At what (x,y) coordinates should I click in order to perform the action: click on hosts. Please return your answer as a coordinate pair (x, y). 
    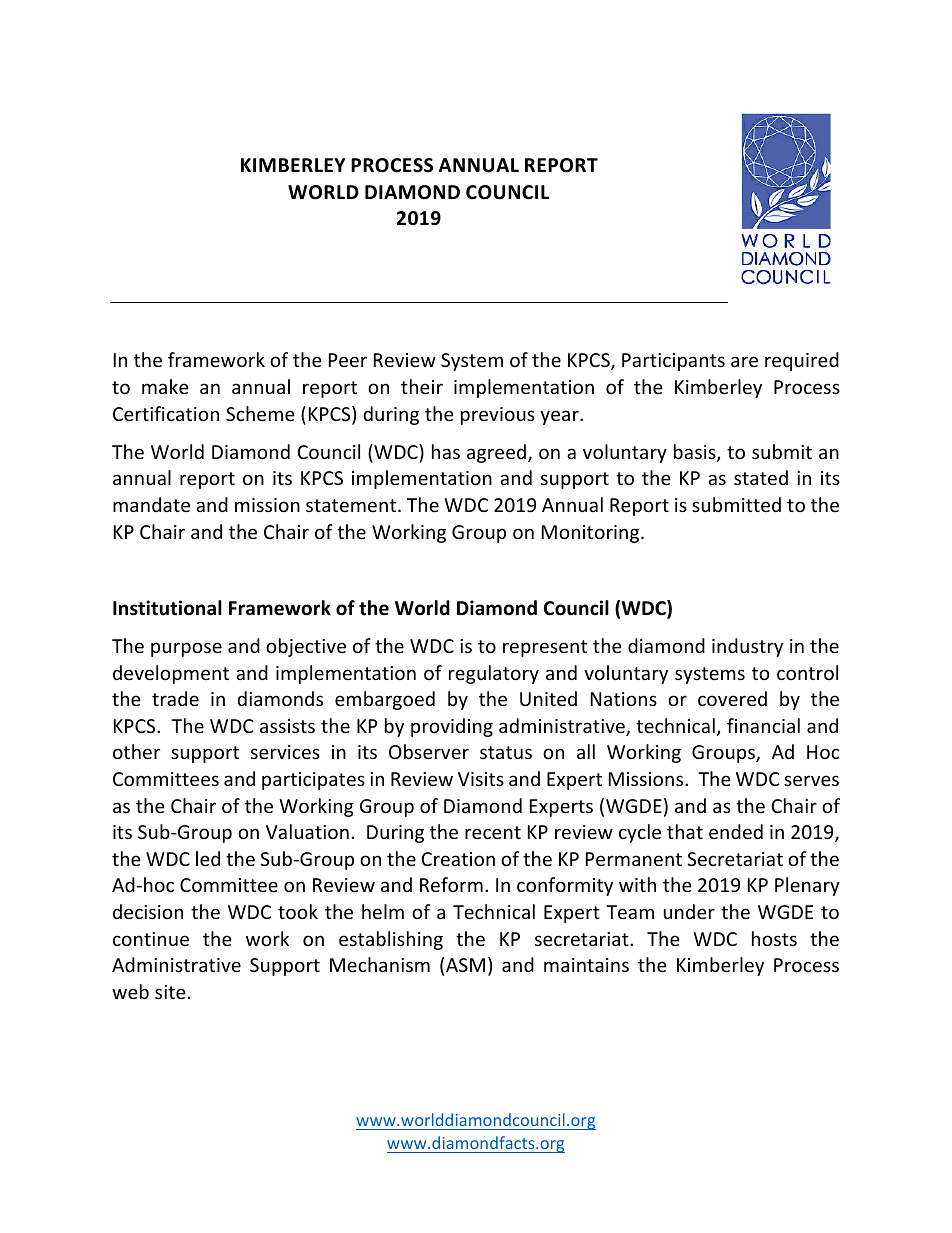
    Looking at the image, I should click on (774, 938).
